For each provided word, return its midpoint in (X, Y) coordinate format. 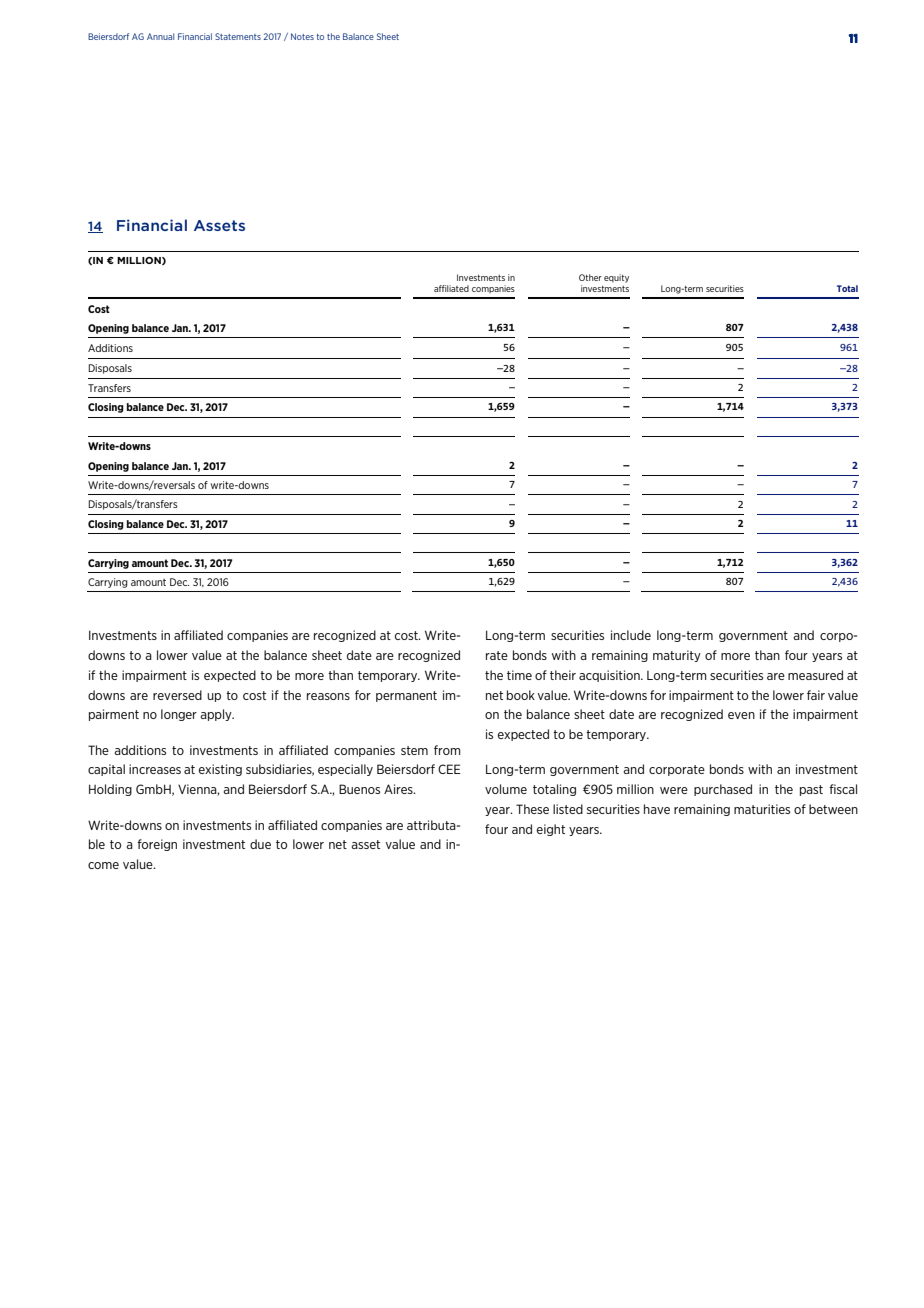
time (519, 675)
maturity (677, 656)
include (631, 635)
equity (616, 278)
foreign (157, 845)
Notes (302, 36)
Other (590, 277)
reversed (177, 695)
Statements (238, 36)
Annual (160, 36)
